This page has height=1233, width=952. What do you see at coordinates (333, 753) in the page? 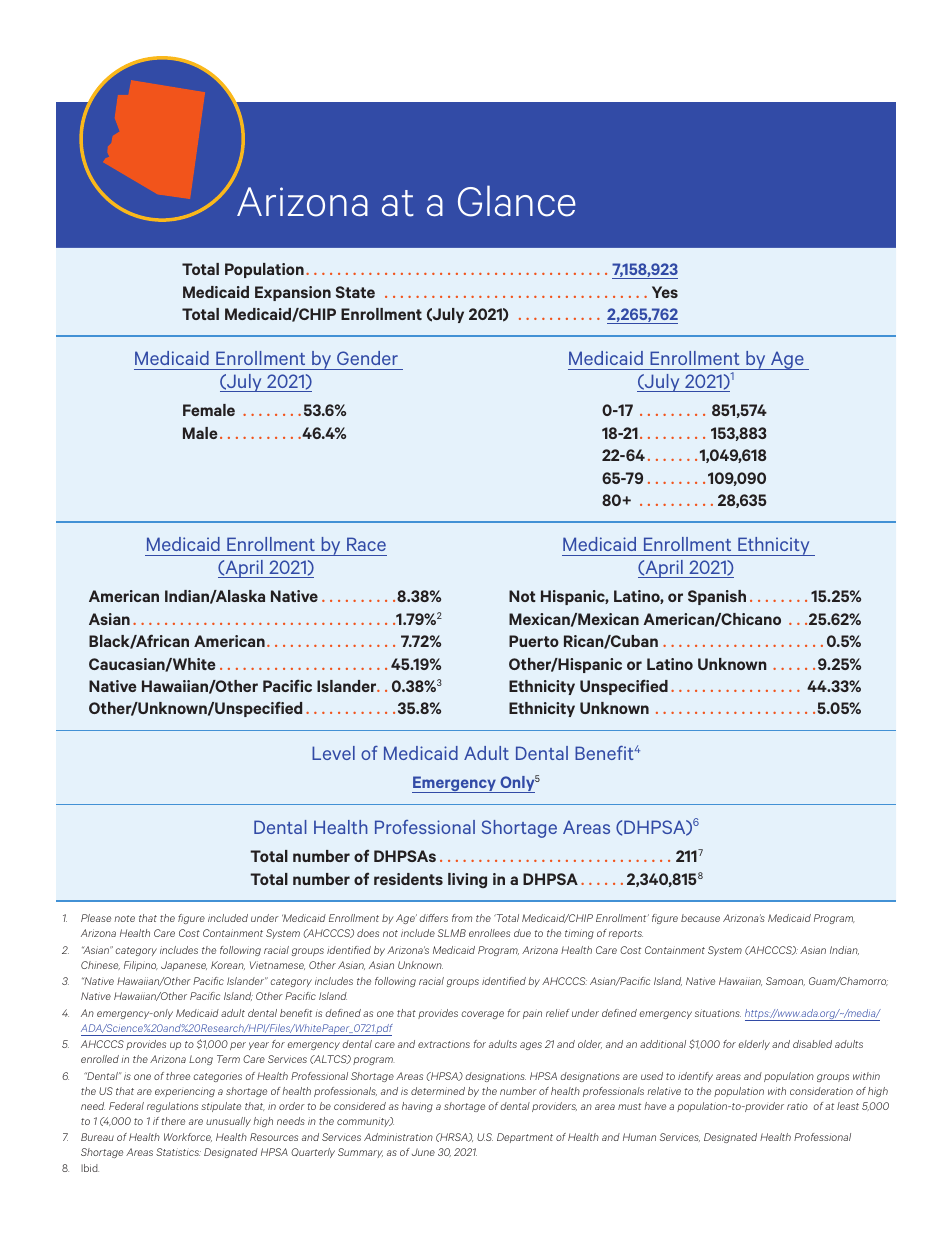
I see `Level` at bounding box center [333, 753].
